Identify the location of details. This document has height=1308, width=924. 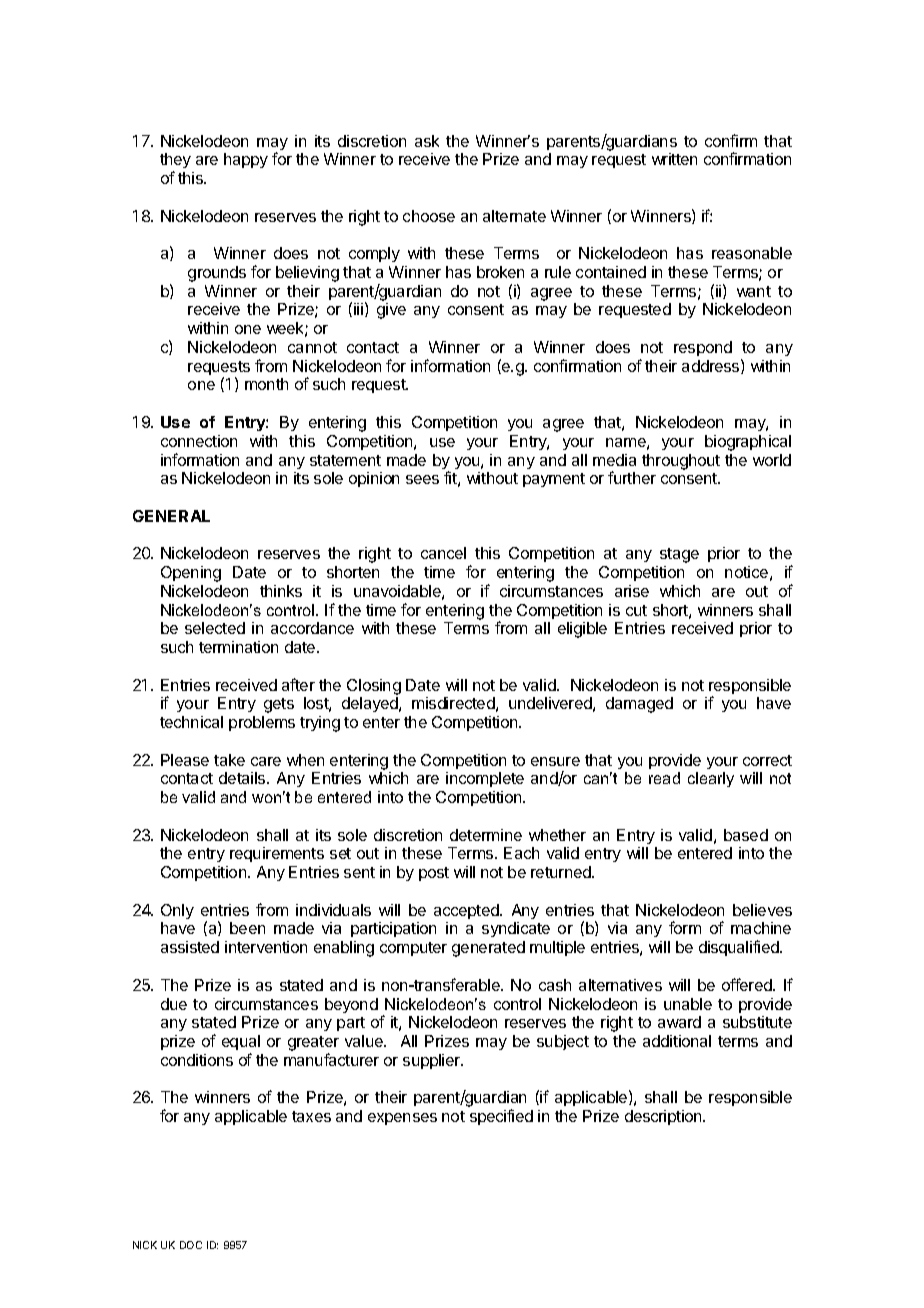
(243, 778).
